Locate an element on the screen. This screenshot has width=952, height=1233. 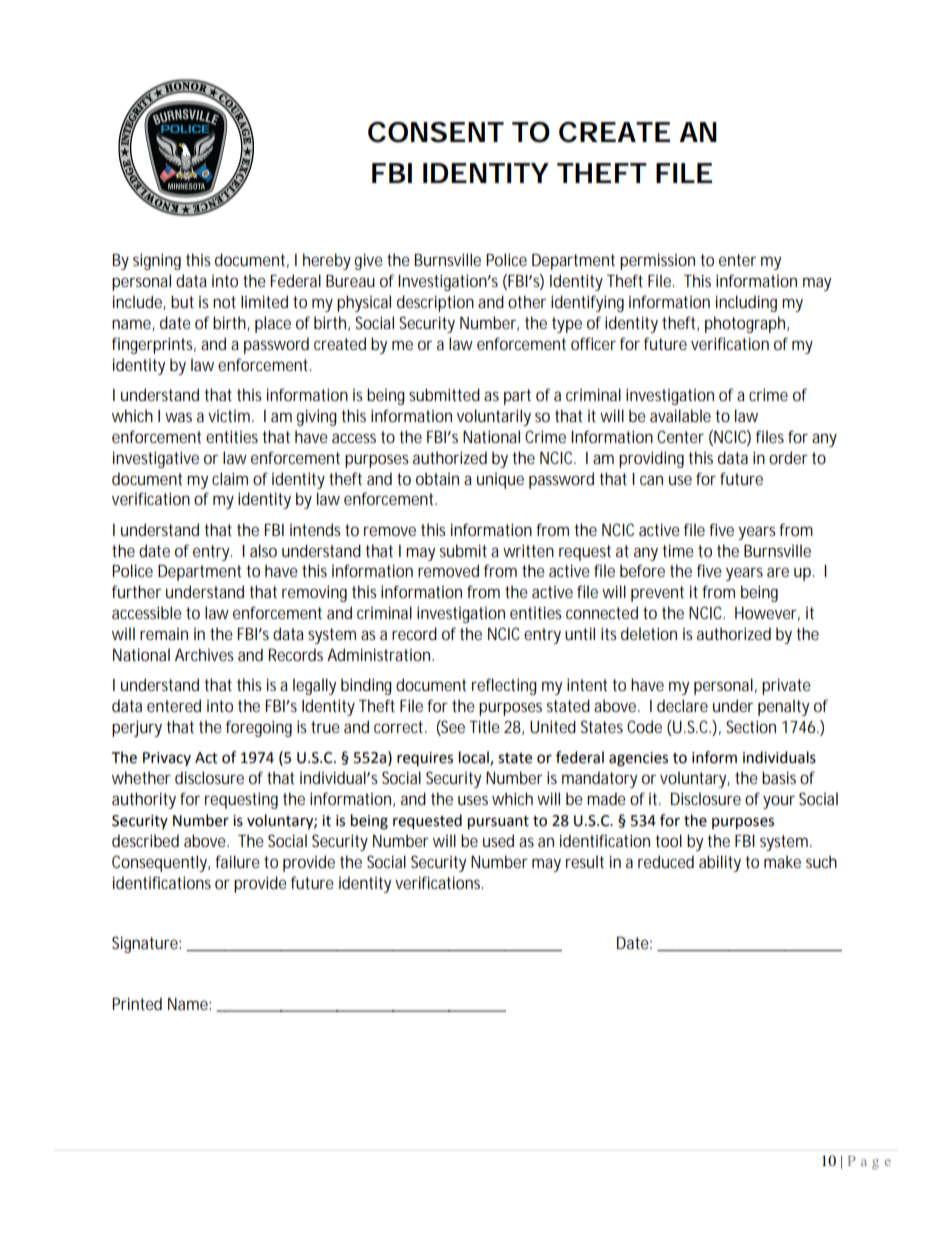
CONSENT is located at coordinates (436, 132).
